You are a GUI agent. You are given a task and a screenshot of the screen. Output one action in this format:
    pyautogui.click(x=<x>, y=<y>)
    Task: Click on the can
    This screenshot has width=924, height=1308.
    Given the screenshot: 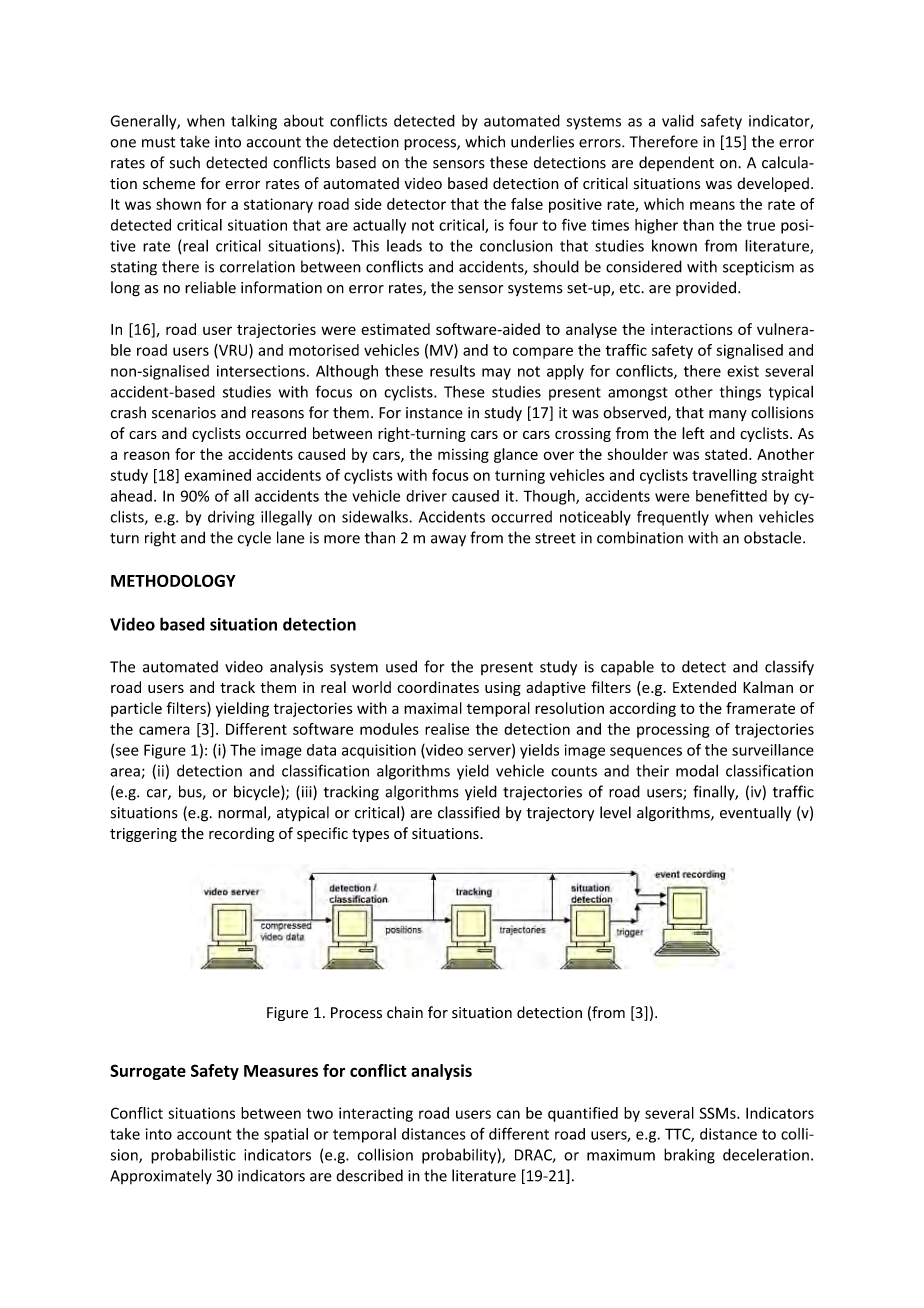 What is the action you would take?
    pyautogui.click(x=508, y=1114)
